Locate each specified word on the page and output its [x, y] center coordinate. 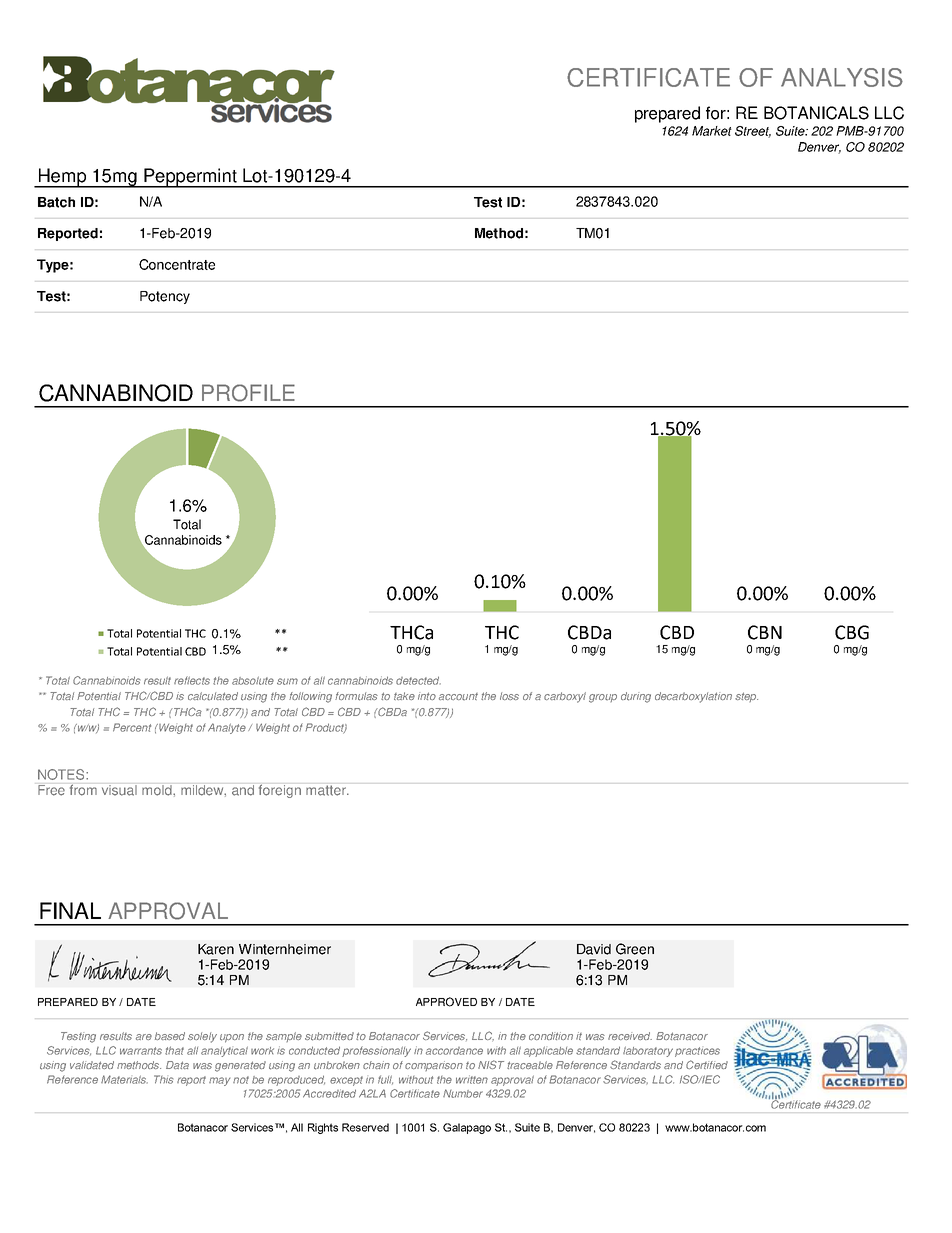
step [746, 697]
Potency [165, 297]
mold [158, 790]
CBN [765, 632]
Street [753, 132]
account [458, 697]
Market [712, 131]
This [163, 1079]
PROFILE [248, 393]
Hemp [63, 178]
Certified [707, 1064]
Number [463, 1093]
